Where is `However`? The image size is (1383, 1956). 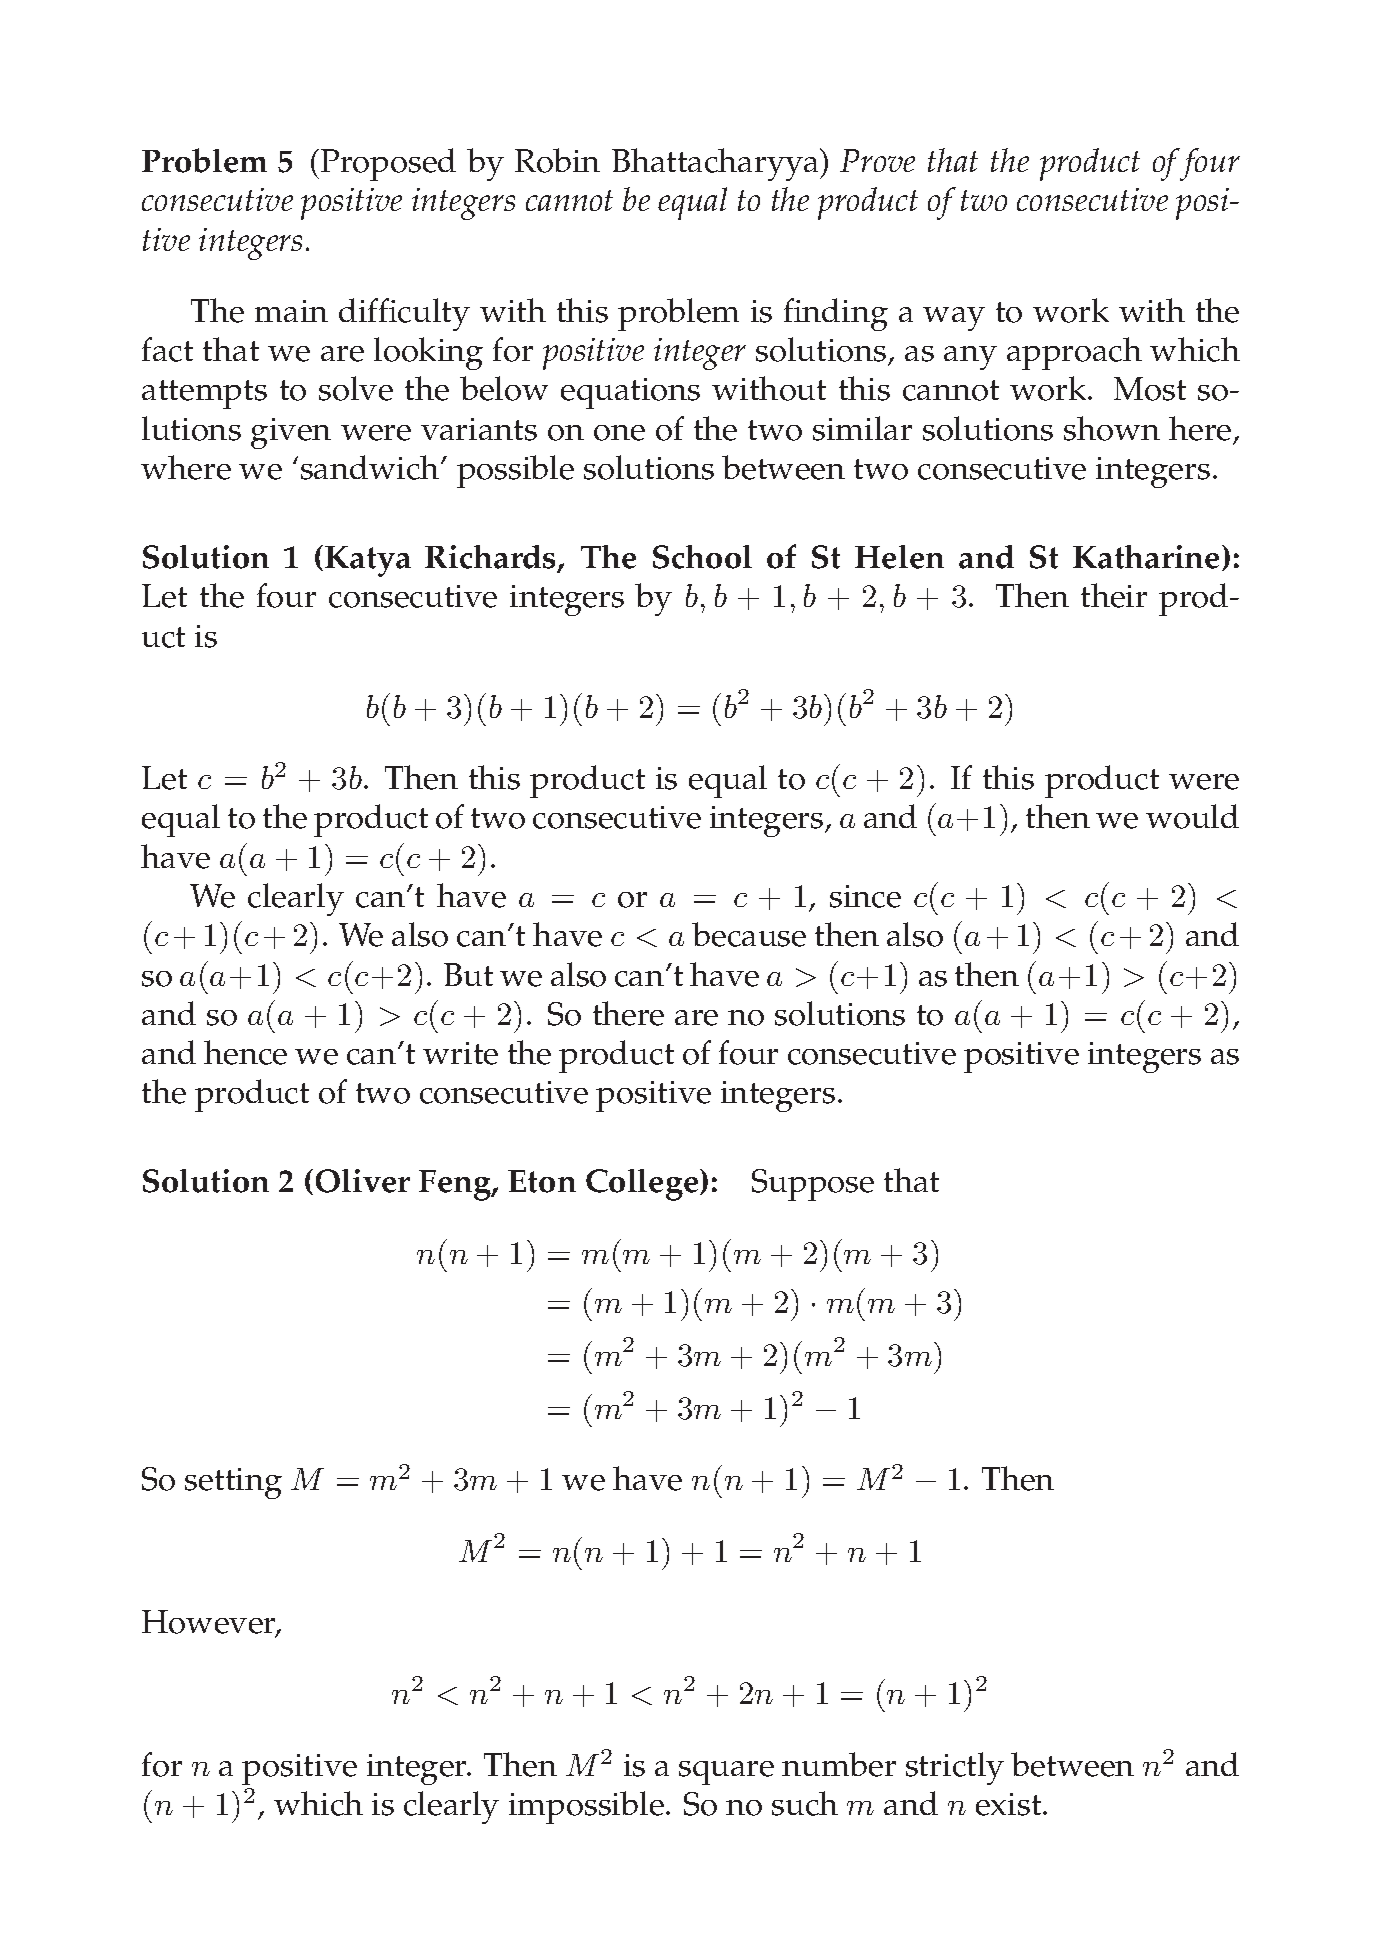
However is located at coordinates (210, 1623).
